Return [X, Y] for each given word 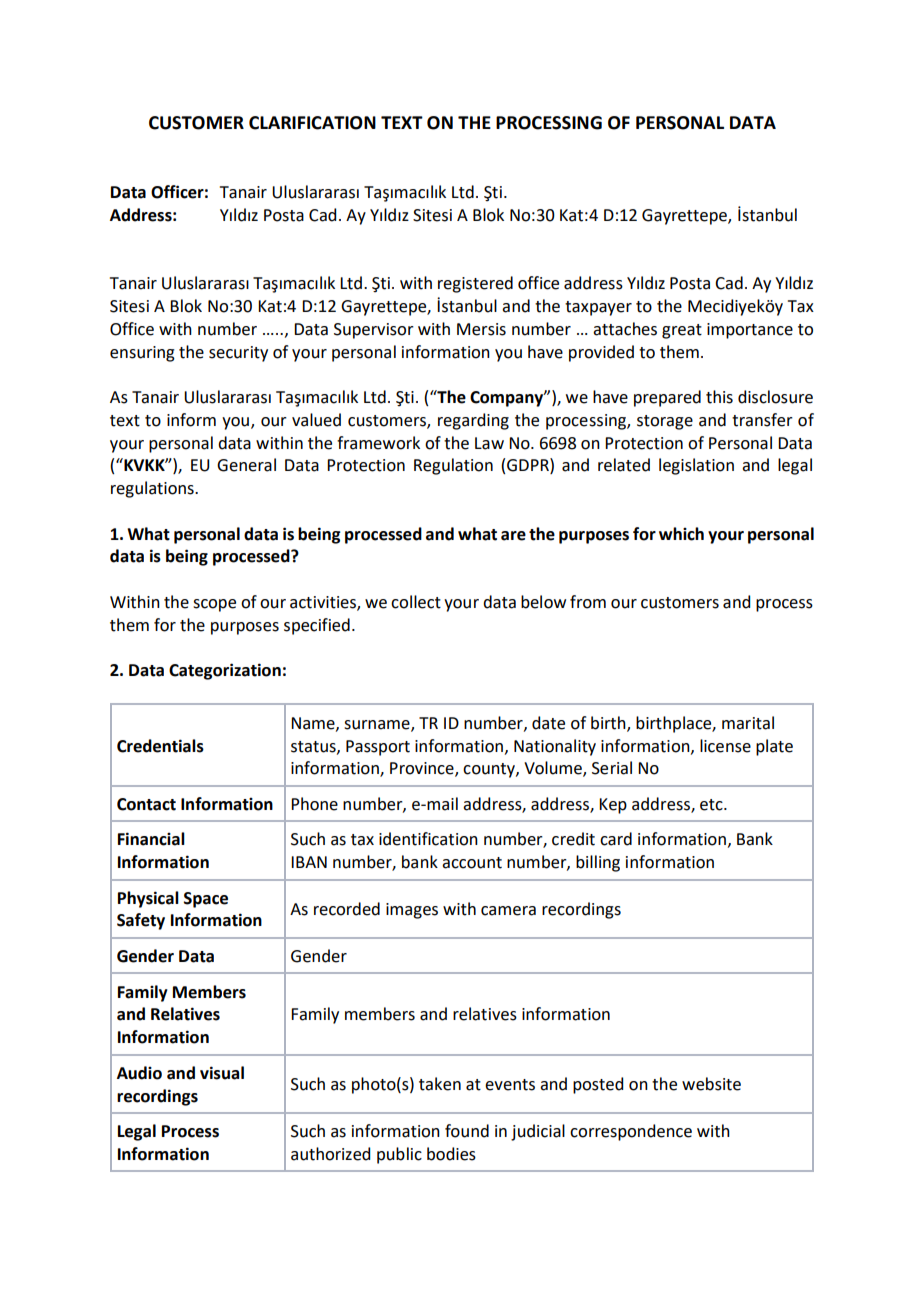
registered [475, 284]
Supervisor [374, 331]
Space [206, 900]
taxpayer [598, 308]
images [412, 911]
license [725, 746]
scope [214, 605]
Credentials [160, 746]
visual [222, 1073]
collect [416, 602]
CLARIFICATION [312, 123]
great [682, 331]
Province [423, 769]
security [238, 354]
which [681, 534]
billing [598, 863]
